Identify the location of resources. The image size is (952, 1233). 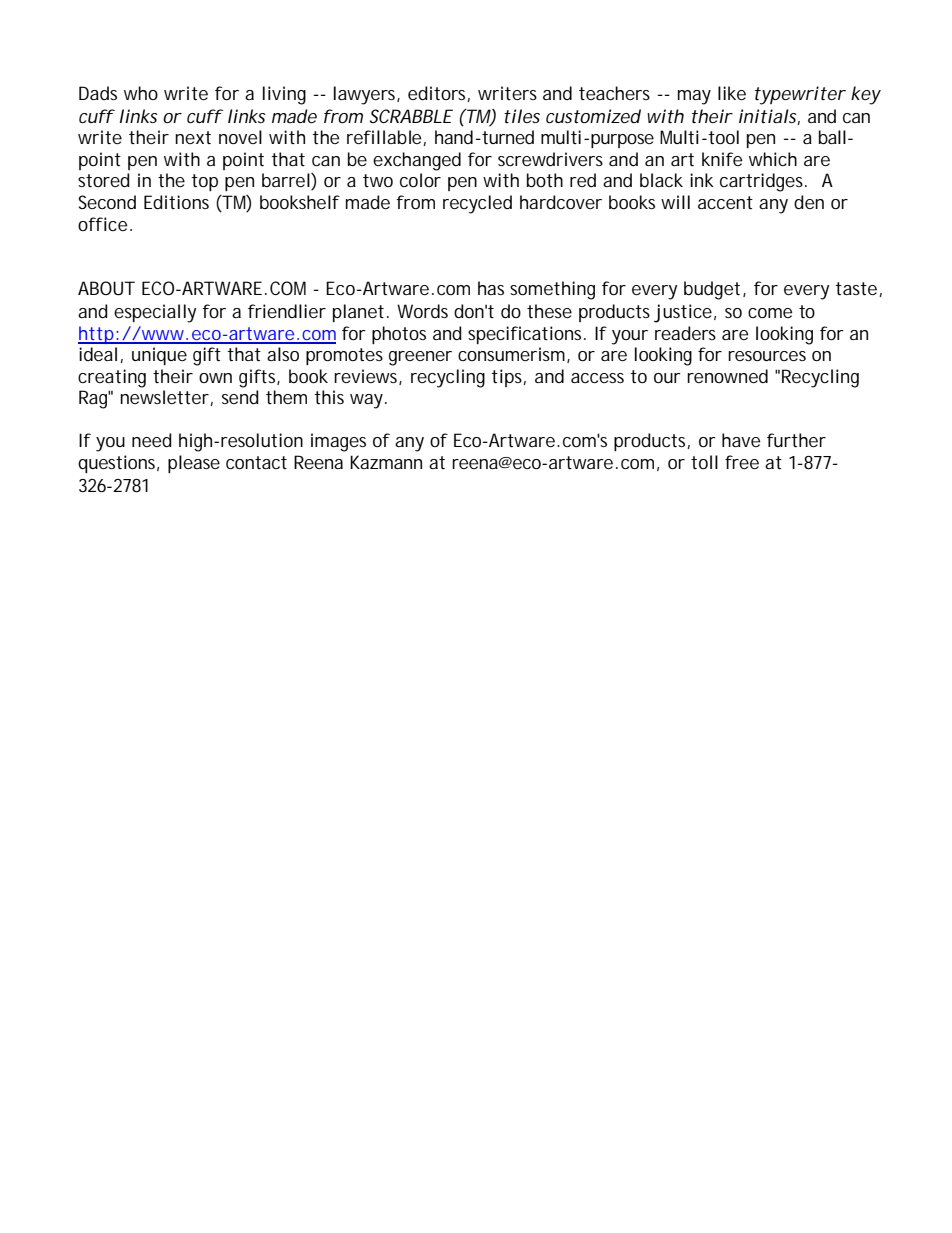
(767, 356).
